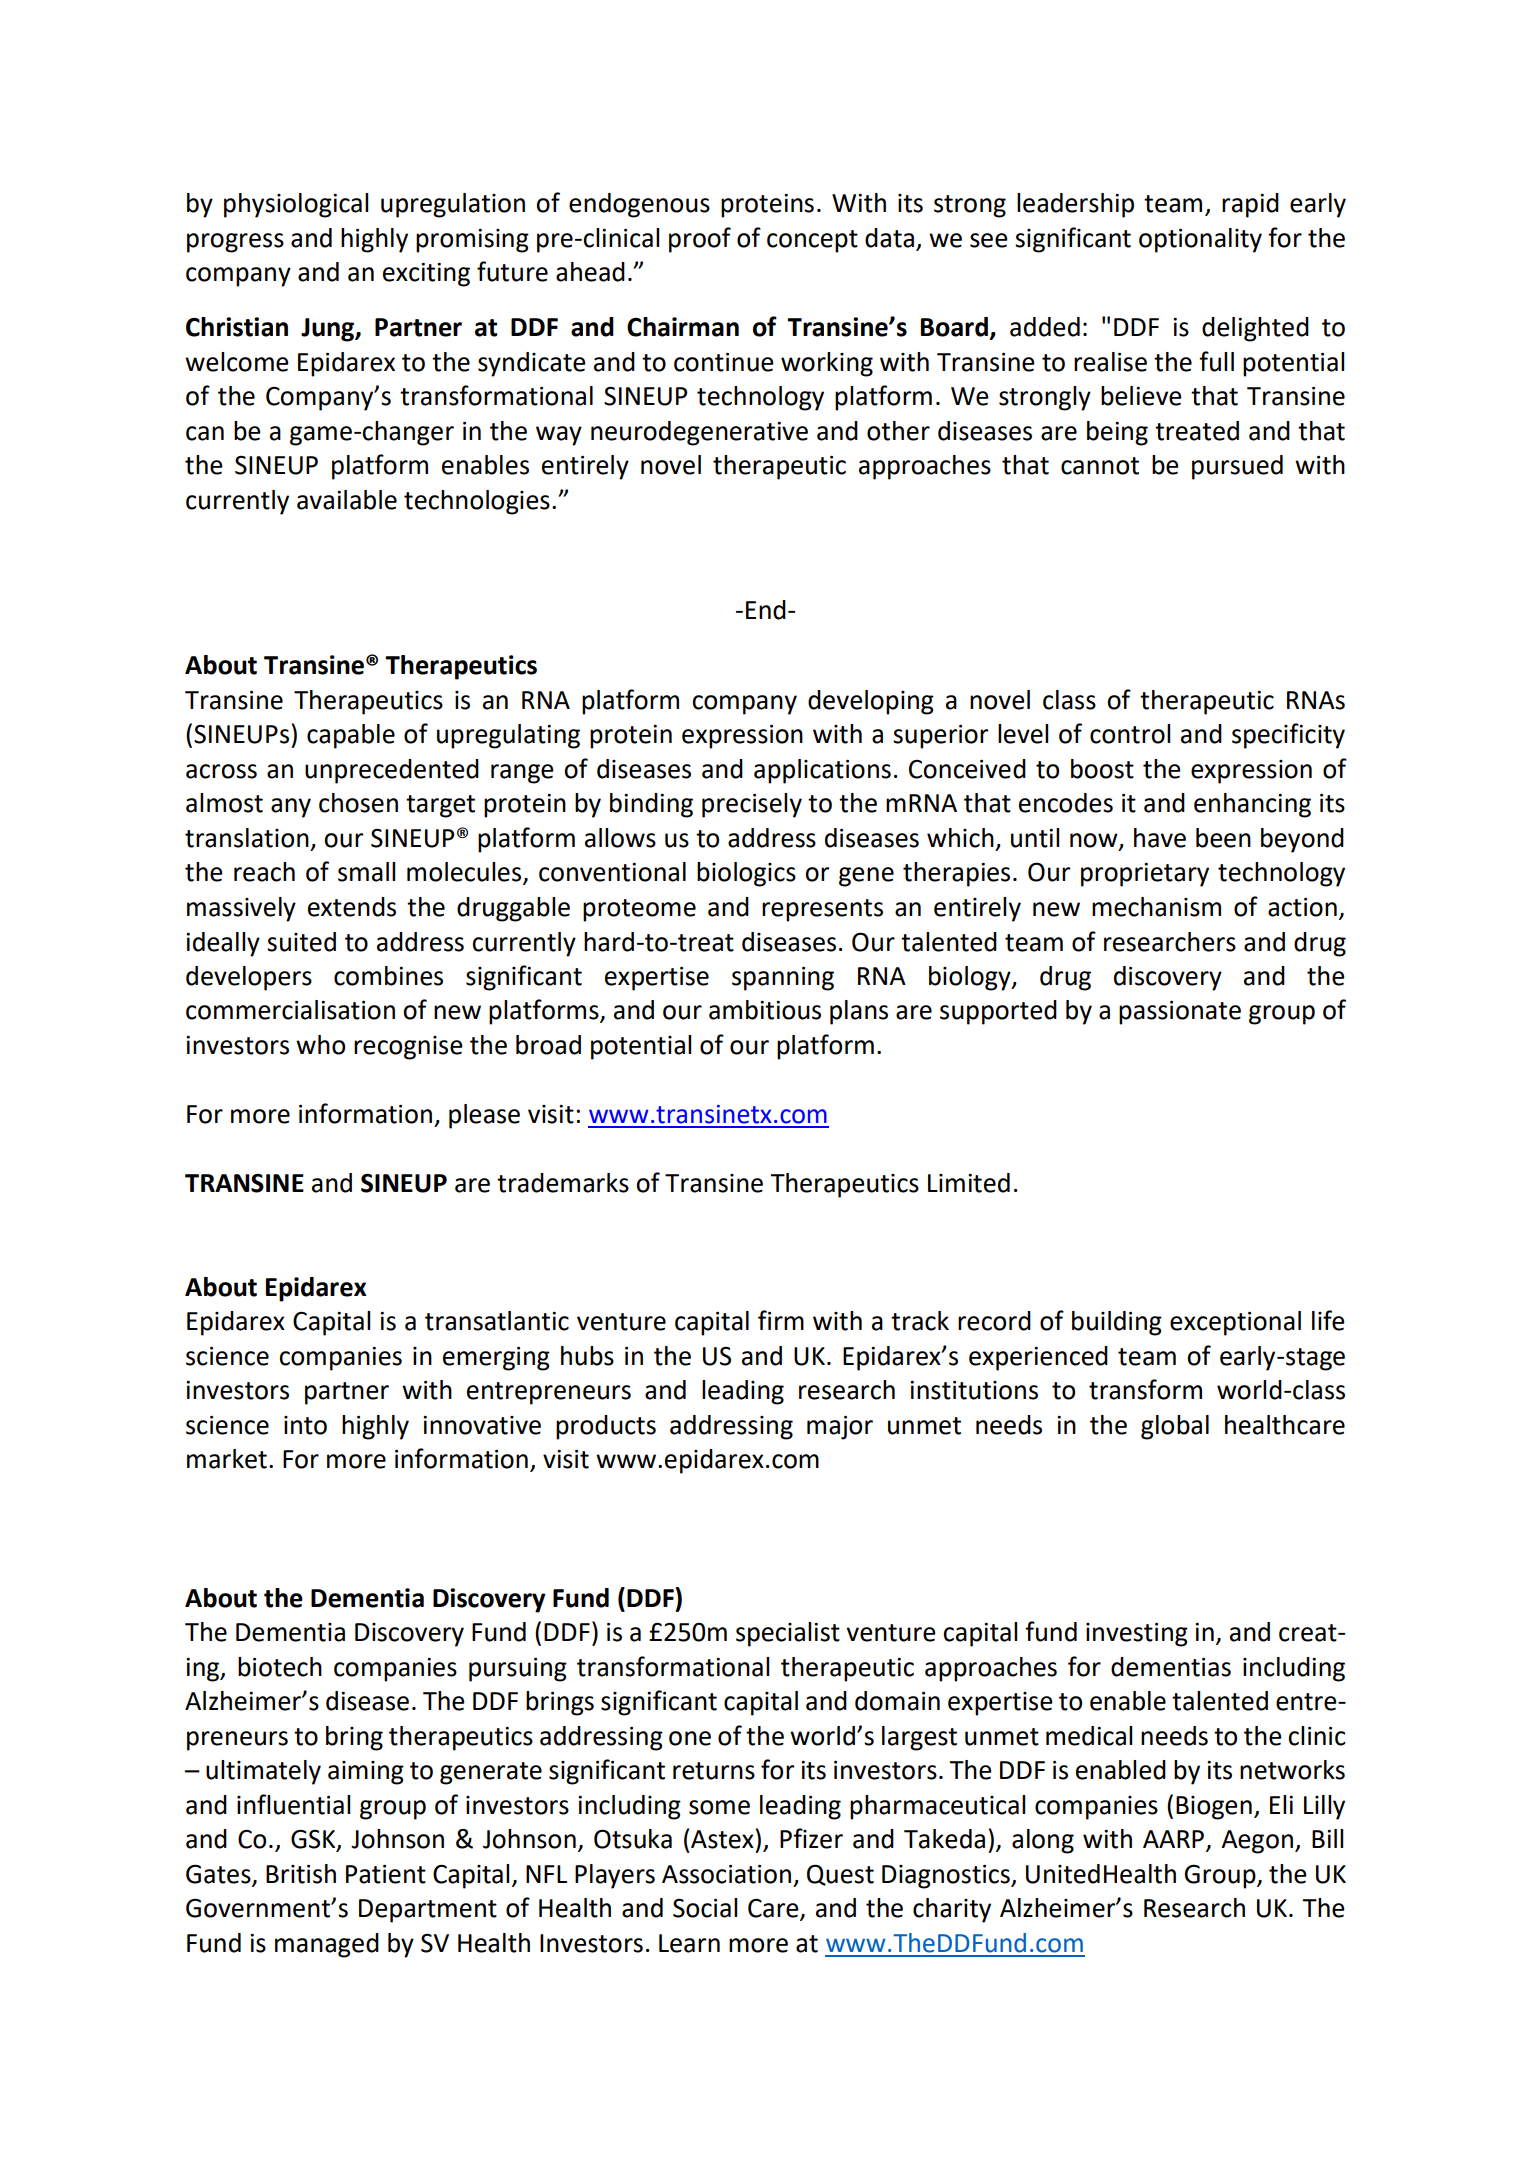 Image resolution: width=1531 pixels, height=2165 pixels. Describe the element at coordinates (426, 275) in the page. I see `exciting` at that location.
